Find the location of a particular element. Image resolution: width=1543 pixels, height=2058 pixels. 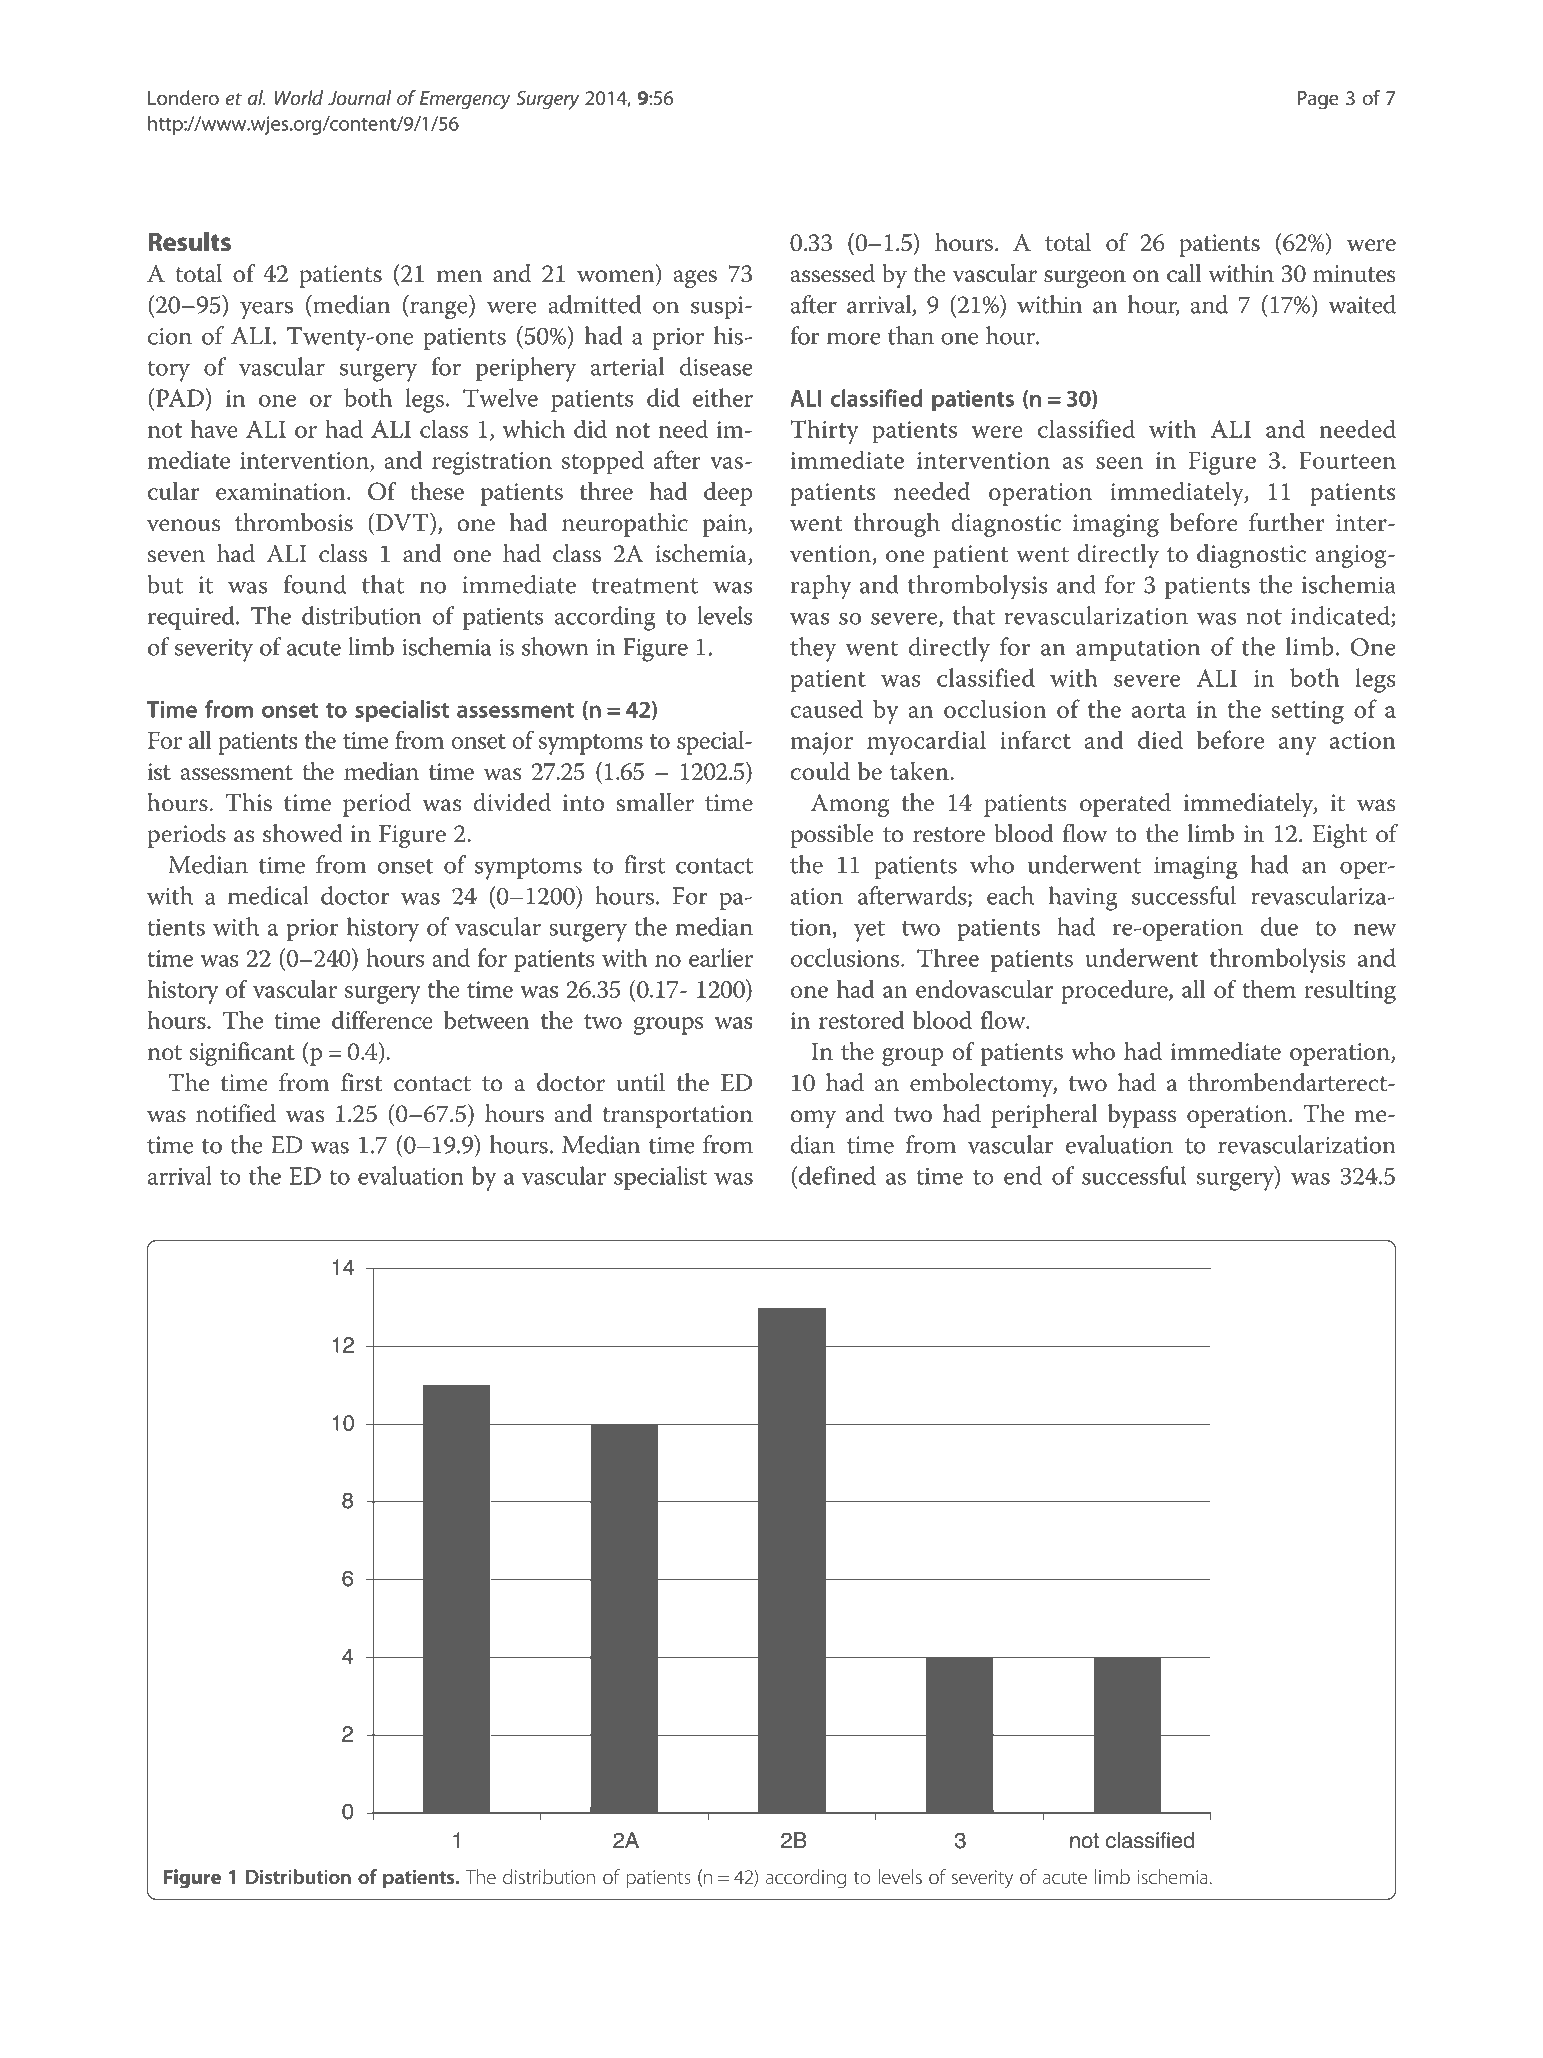

Eight is located at coordinates (1339, 836).
